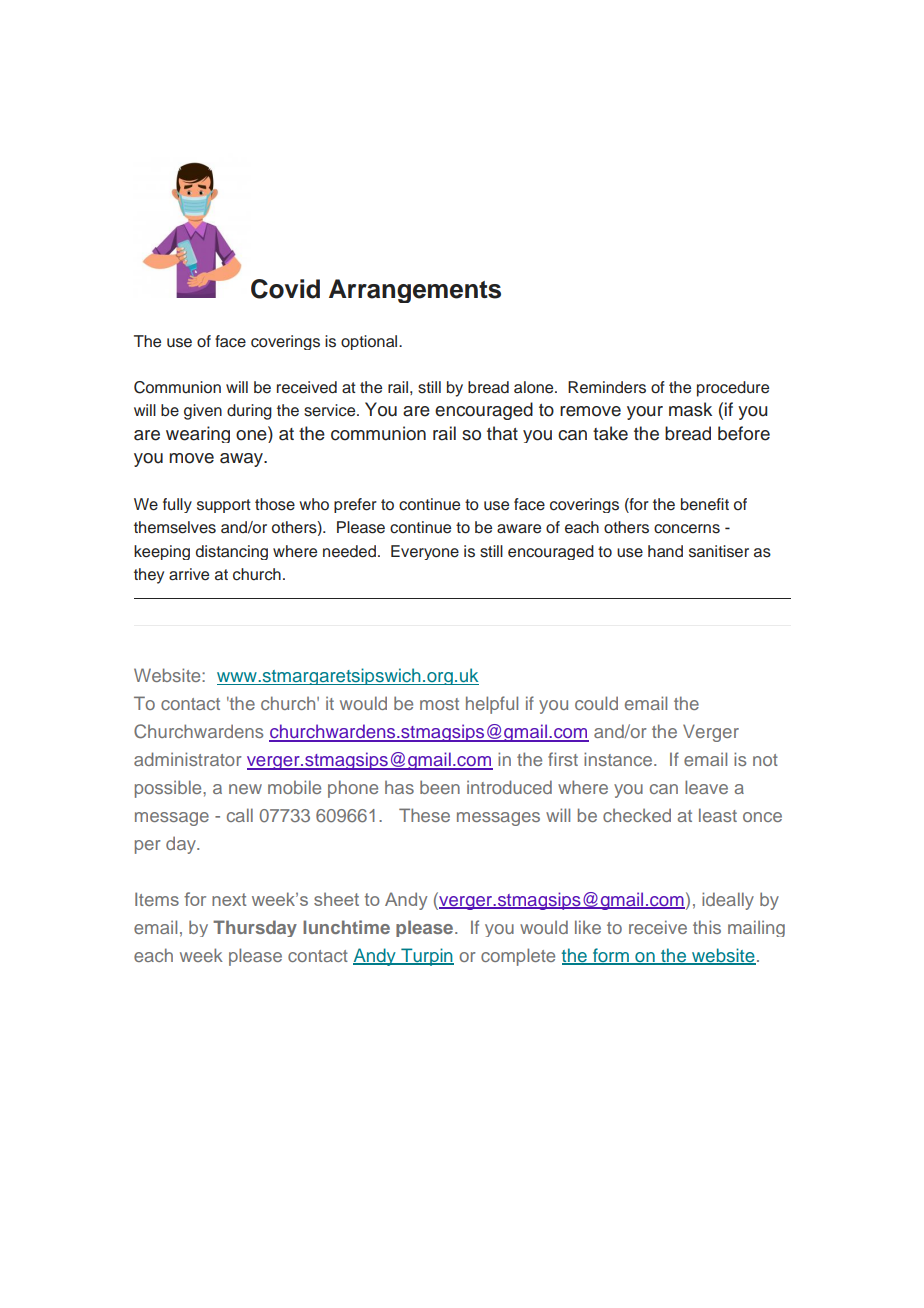 Image resolution: width=924 pixels, height=1308 pixels. I want to click on could, so click(596, 703).
